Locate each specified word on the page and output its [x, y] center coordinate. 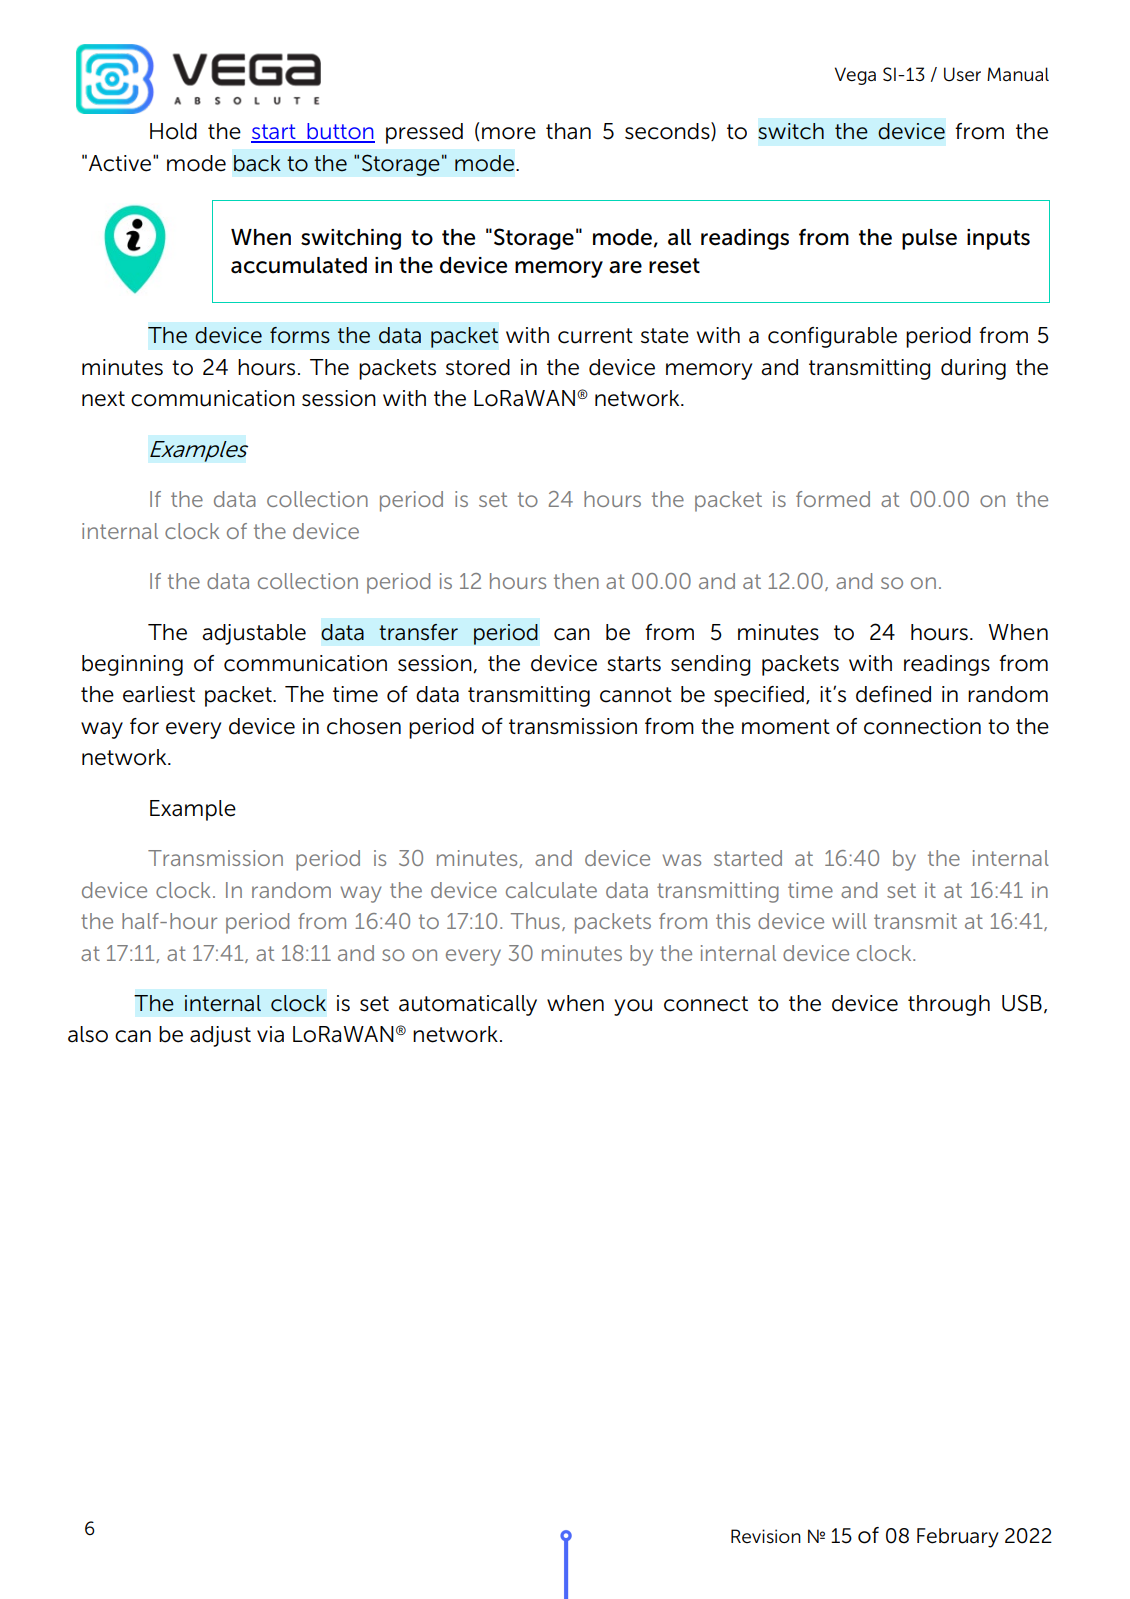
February [958, 1538]
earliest [159, 694]
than [568, 131]
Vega [855, 76]
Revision [766, 1536]
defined [893, 694]
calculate [551, 890]
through [949, 1005]
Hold [173, 131]
